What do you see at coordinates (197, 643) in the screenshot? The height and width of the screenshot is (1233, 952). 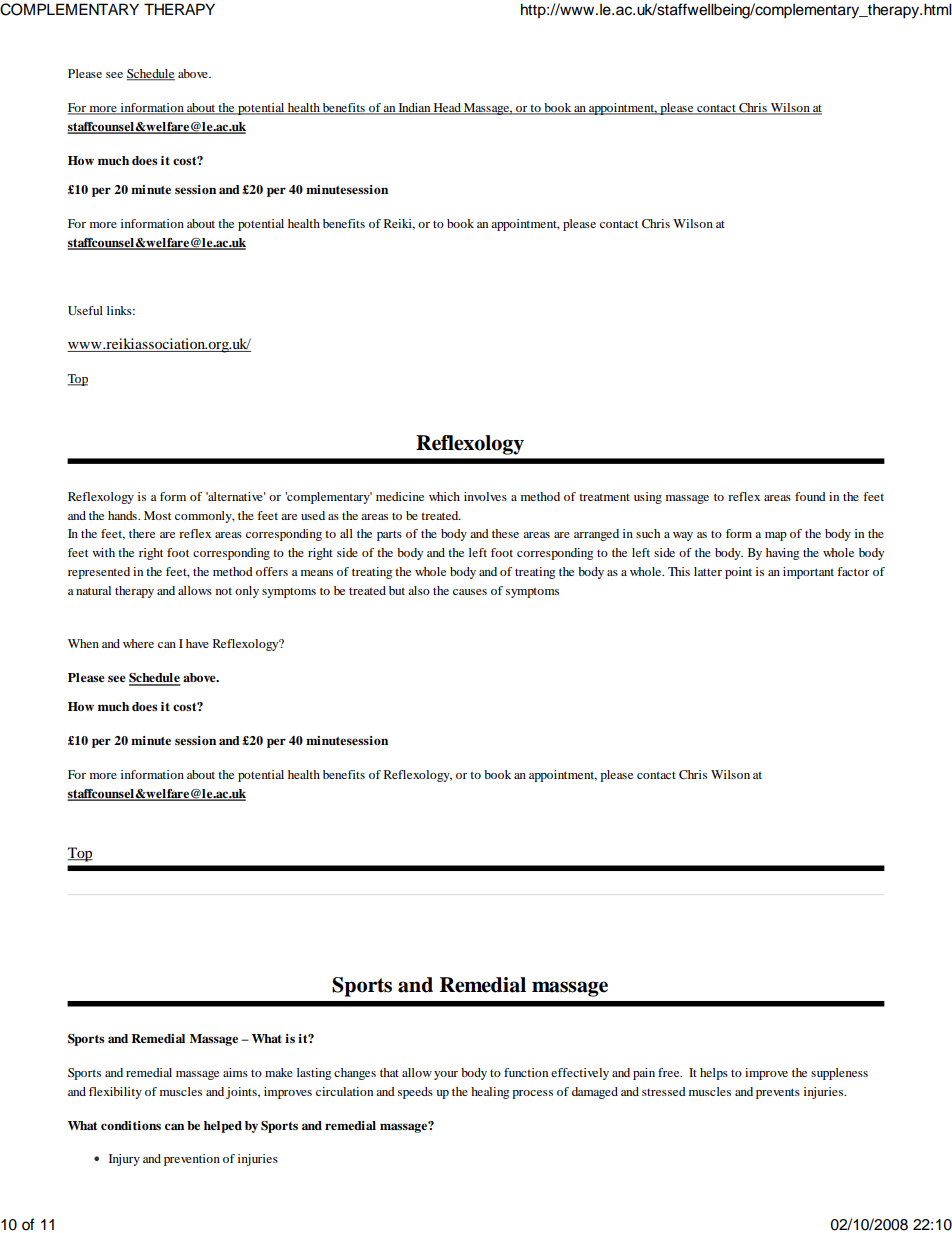 I see `have` at bounding box center [197, 643].
